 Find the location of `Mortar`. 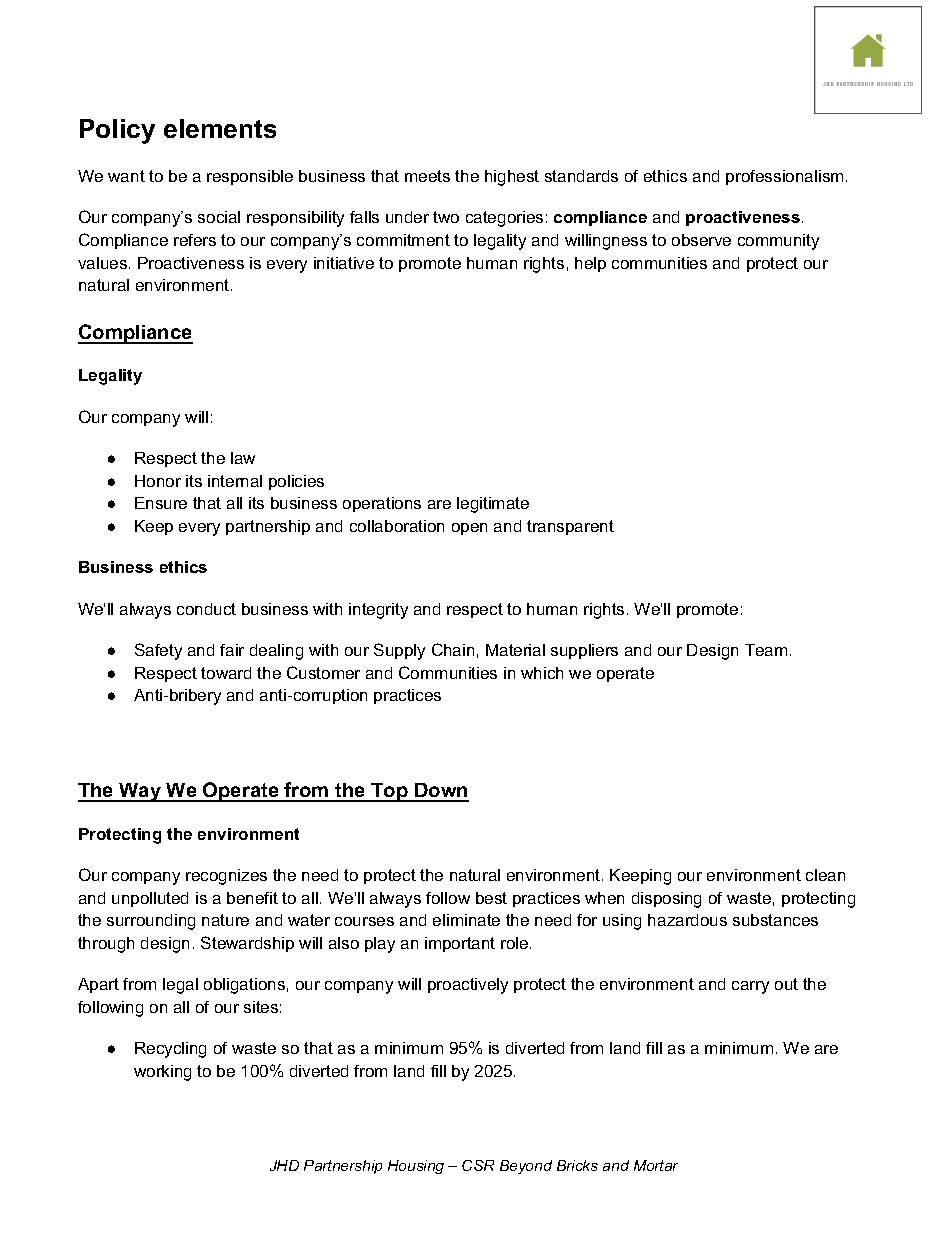

Mortar is located at coordinates (656, 1165).
